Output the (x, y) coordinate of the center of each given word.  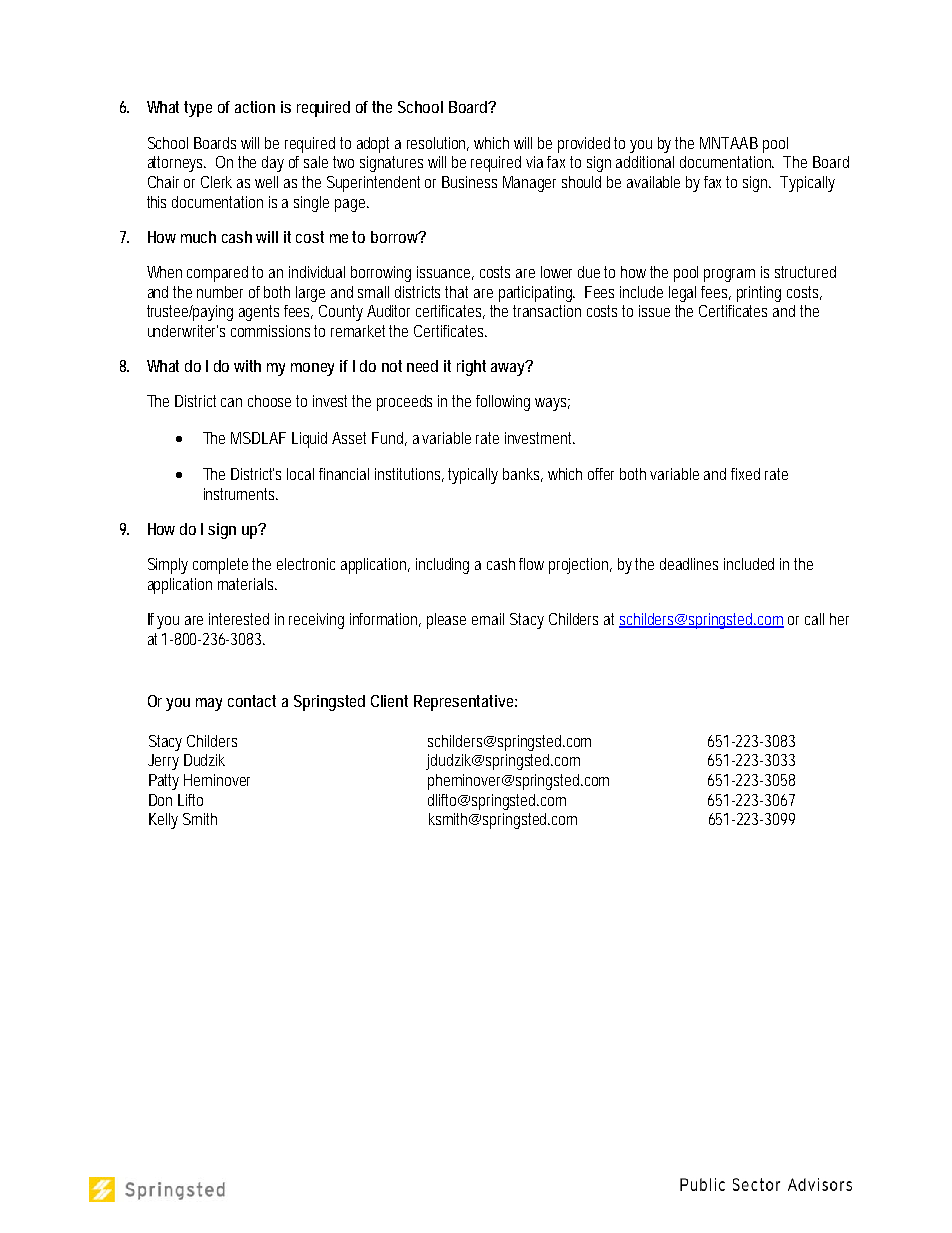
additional (645, 162)
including (442, 566)
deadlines (689, 564)
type (198, 109)
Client (389, 701)
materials (245, 584)
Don (160, 800)
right (471, 368)
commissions (270, 331)
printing (759, 294)
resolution (436, 143)
